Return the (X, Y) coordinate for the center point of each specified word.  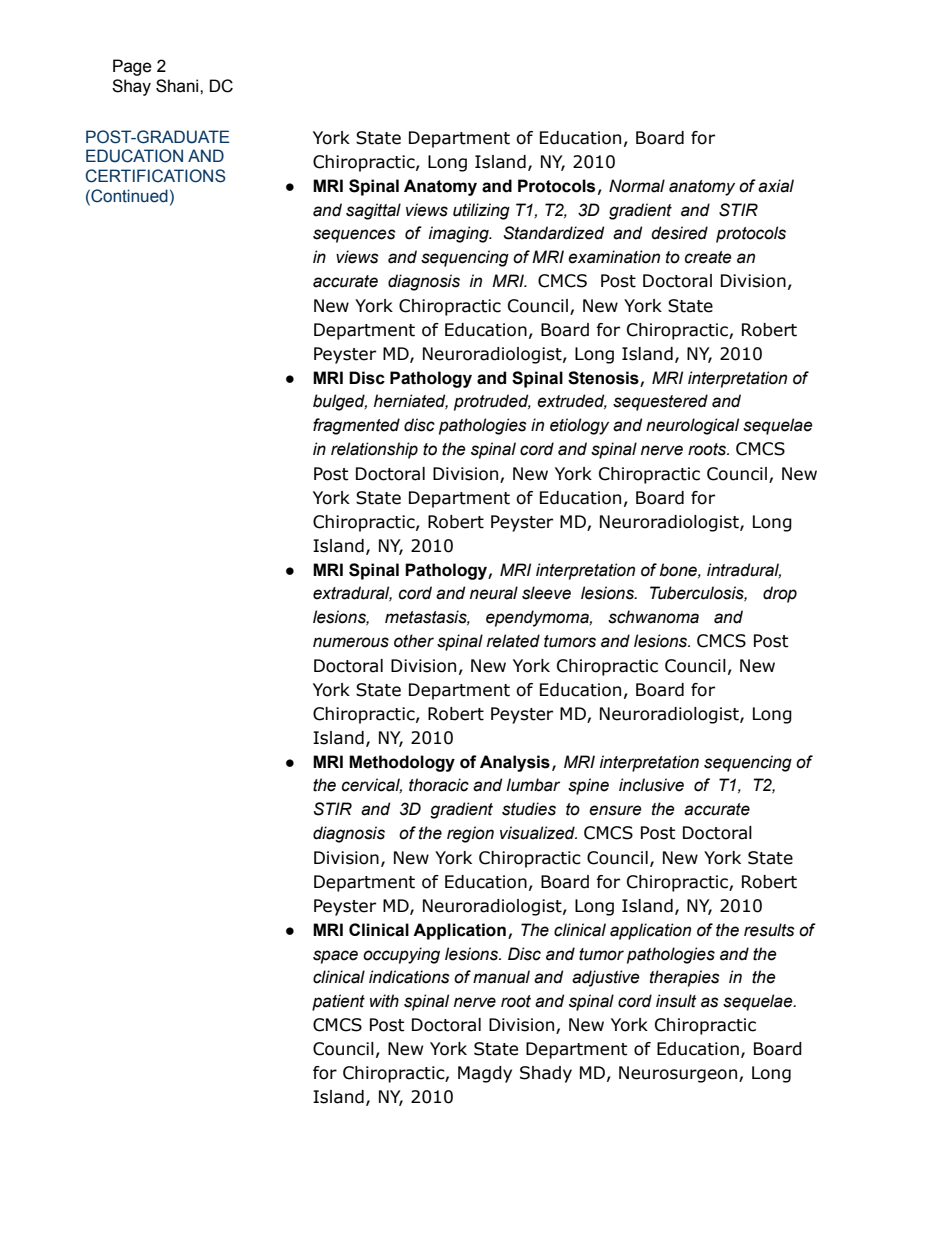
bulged (340, 402)
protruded (492, 402)
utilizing (481, 211)
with (384, 1001)
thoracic (439, 785)
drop (780, 594)
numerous (351, 642)
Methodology (402, 763)
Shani (178, 86)
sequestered (660, 402)
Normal (637, 186)
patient (338, 1002)
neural (494, 593)
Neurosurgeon (678, 1074)
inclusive (651, 785)
